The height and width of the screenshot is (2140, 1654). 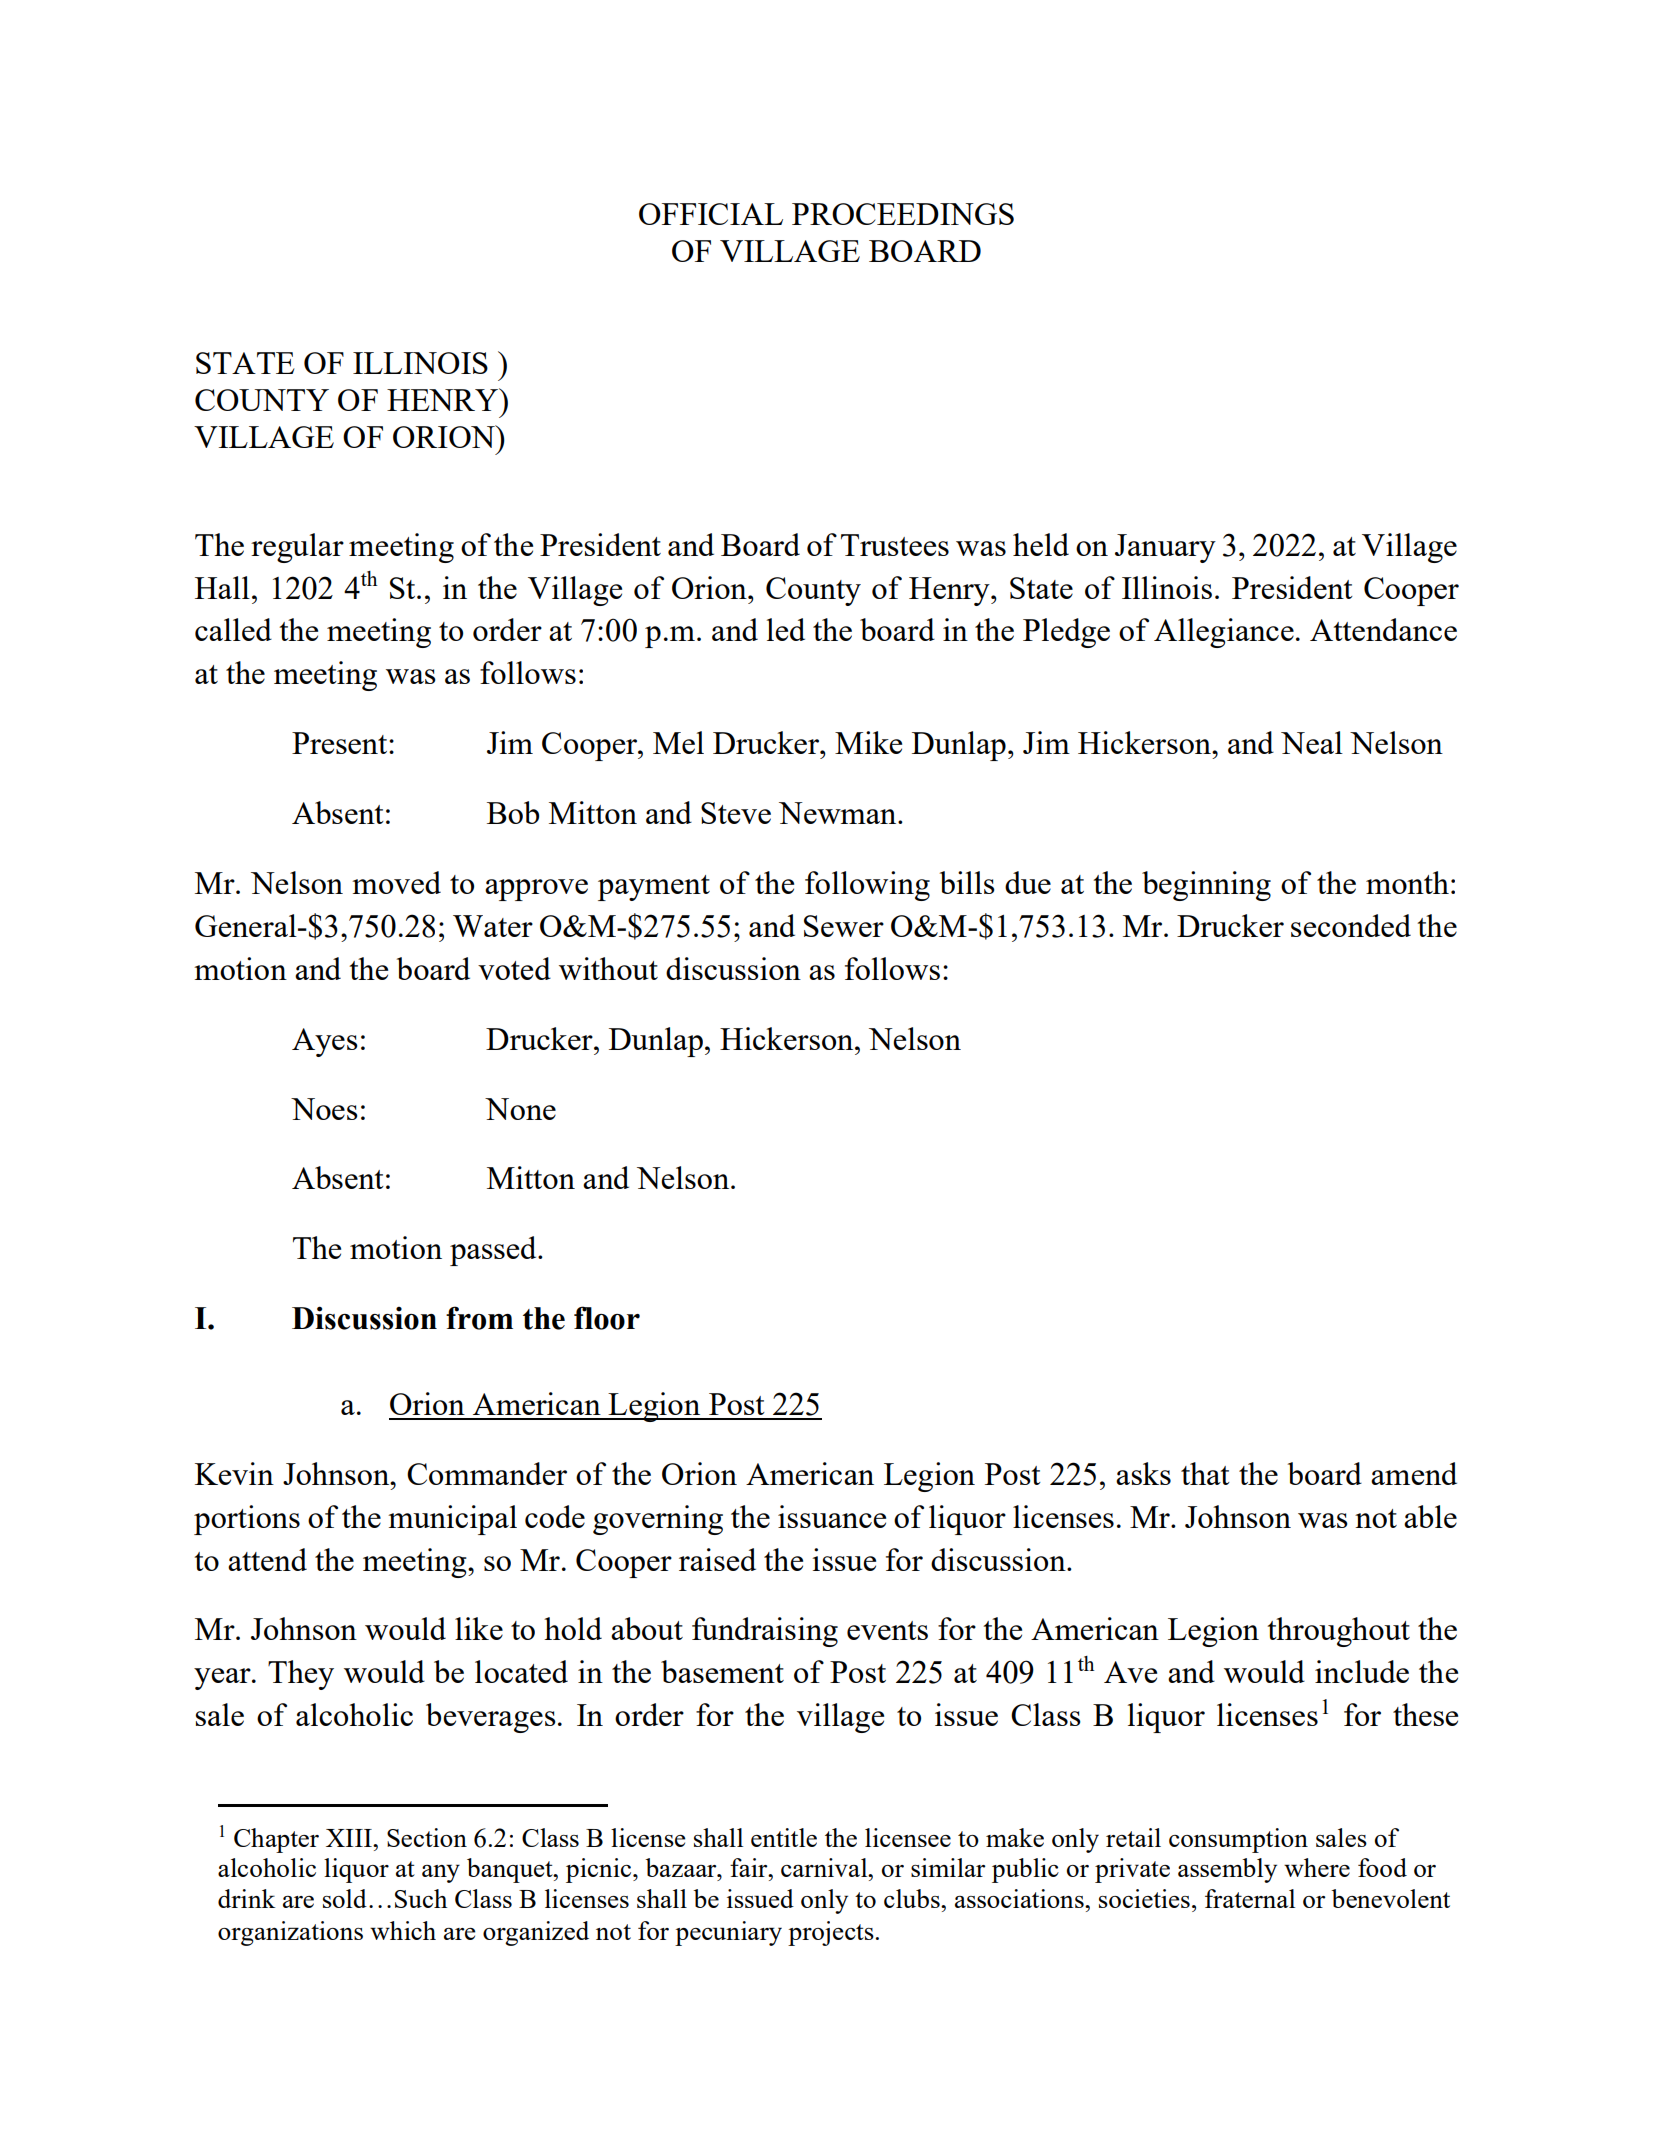 I want to click on OFFICIAL, so click(x=711, y=214).
